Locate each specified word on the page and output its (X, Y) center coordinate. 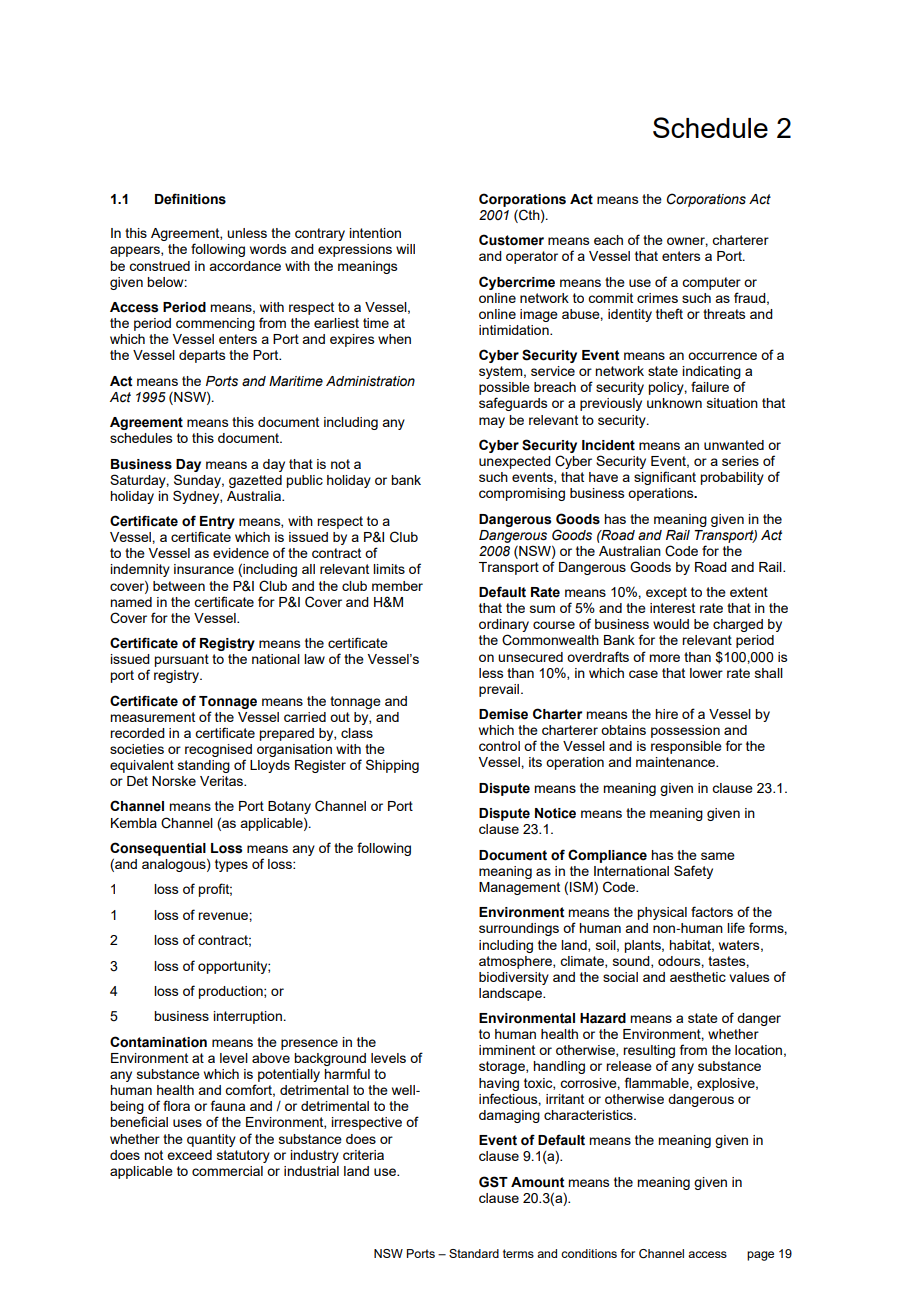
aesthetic (698, 977)
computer (711, 283)
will (405, 249)
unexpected (515, 462)
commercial (227, 1171)
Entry (217, 524)
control (499, 746)
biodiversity (514, 978)
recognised (218, 750)
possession (685, 731)
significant (665, 478)
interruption (247, 1017)
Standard (474, 1253)
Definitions (190, 199)
